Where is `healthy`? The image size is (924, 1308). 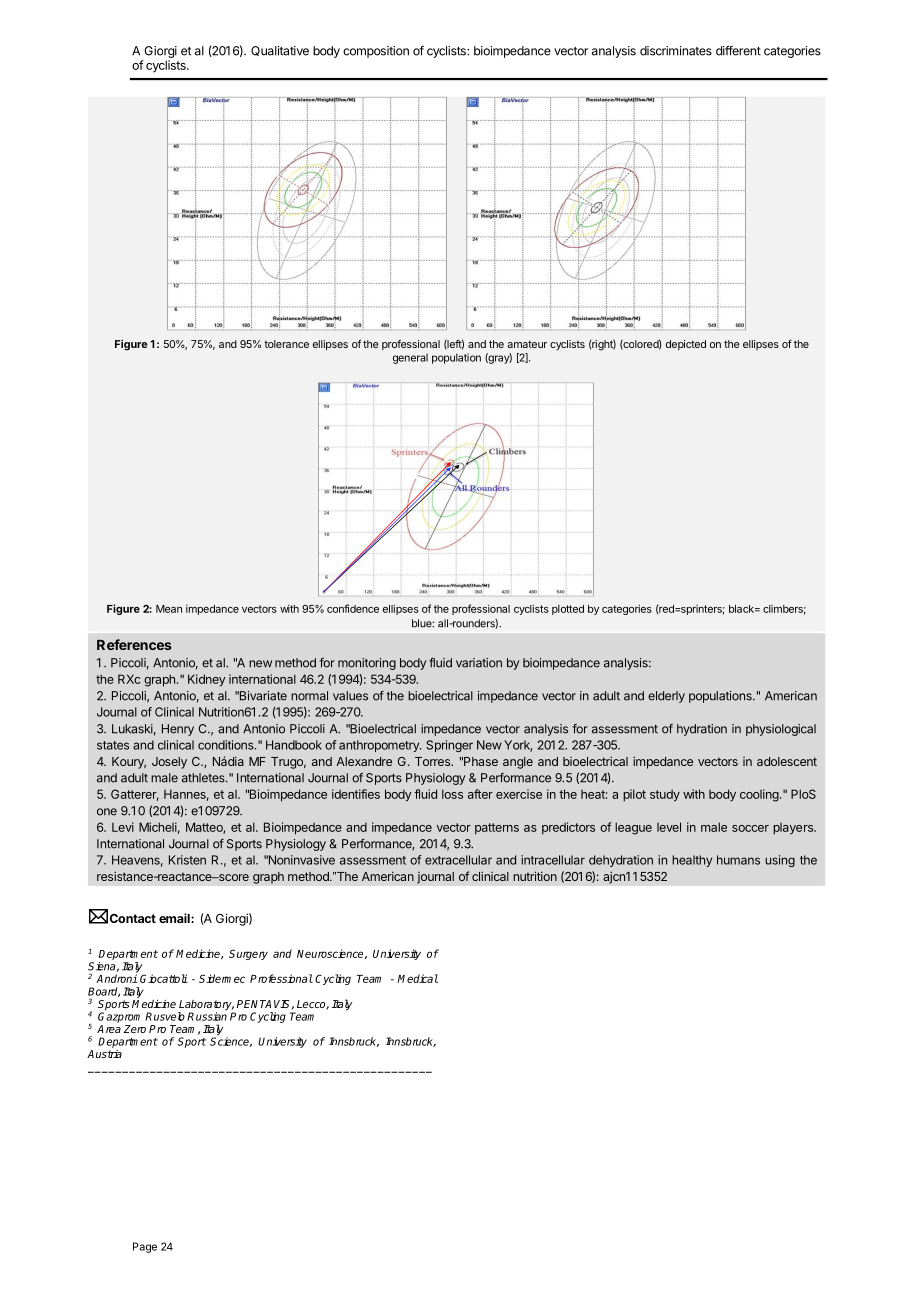
healthy is located at coordinates (692, 861).
